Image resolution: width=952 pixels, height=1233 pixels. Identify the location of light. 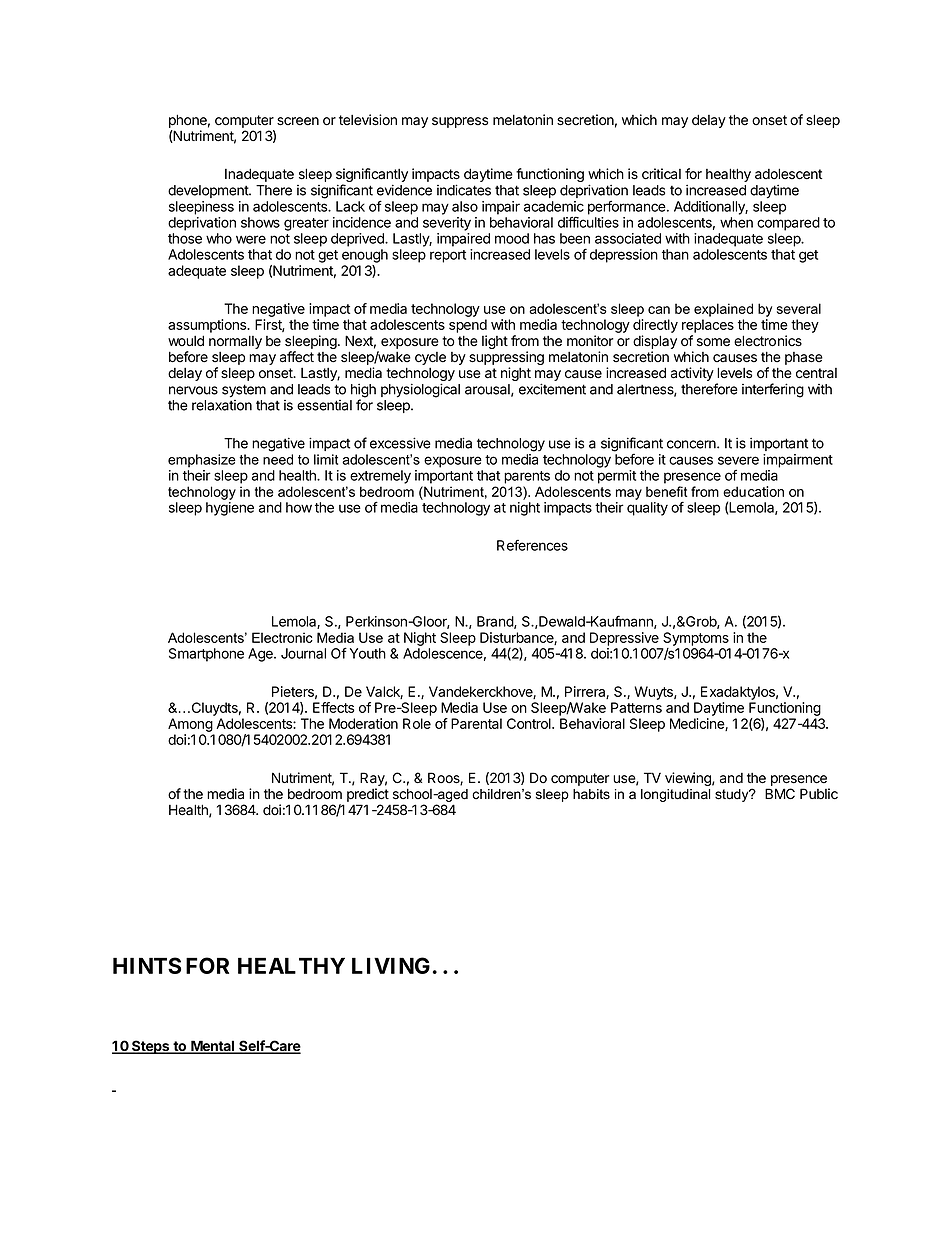
(495, 342).
